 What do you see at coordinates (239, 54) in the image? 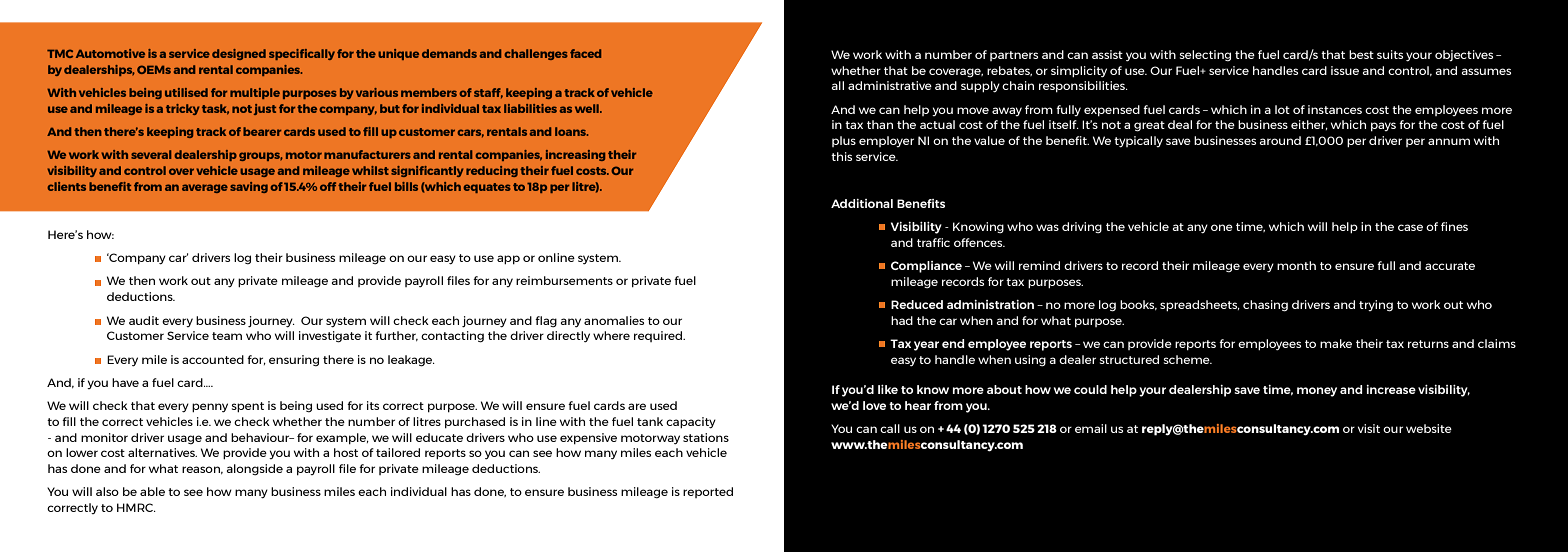
I see `designed` at bounding box center [239, 54].
